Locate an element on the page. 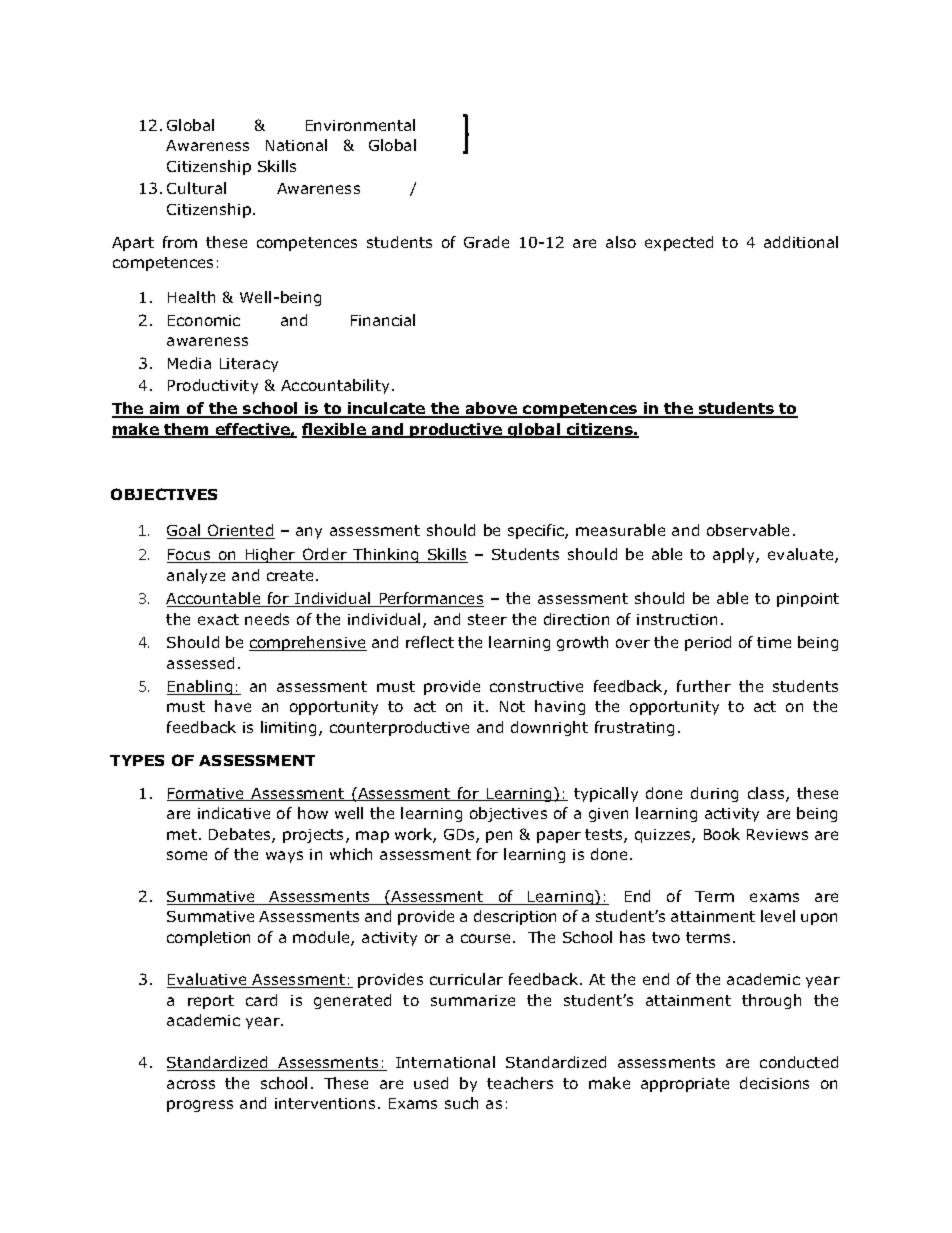  from is located at coordinates (180, 242).
